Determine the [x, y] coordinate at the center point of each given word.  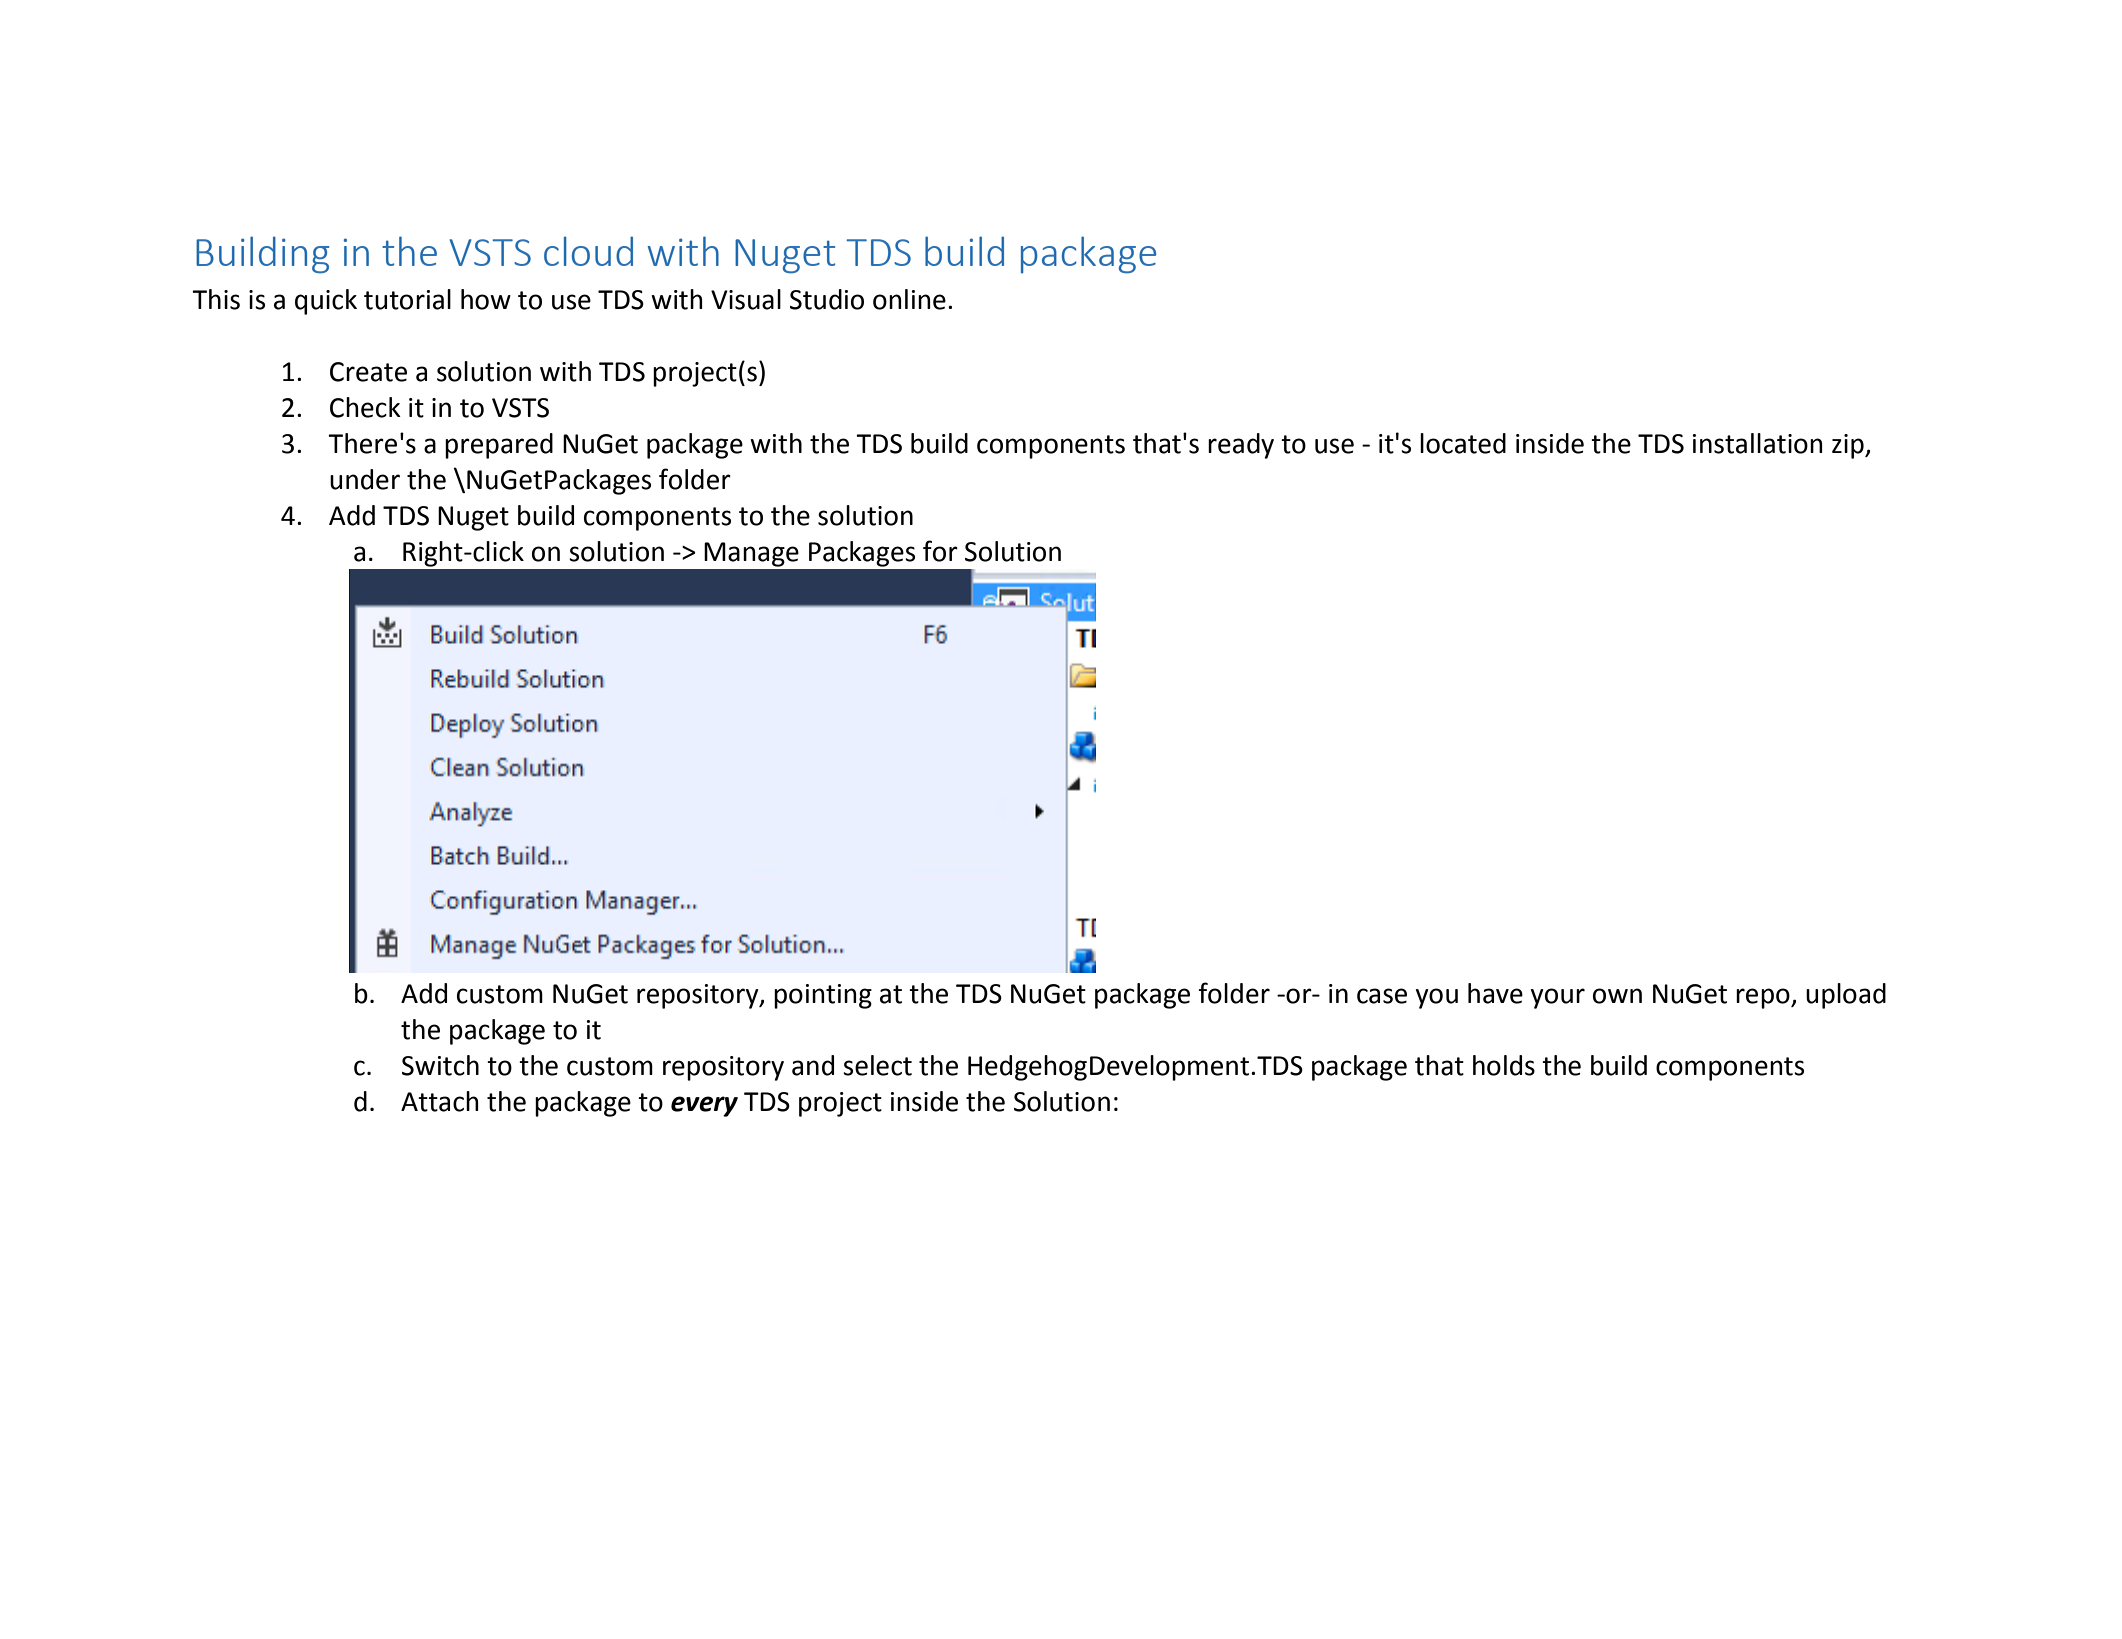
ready [1241, 446]
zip [1849, 446]
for [940, 551]
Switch [440, 1065]
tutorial [407, 299]
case [1382, 996]
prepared [499, 446]
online [909, 299]
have [1495, 993]
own [1617, 996]
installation [1758, 443]
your [1558, 998]
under [365, 479]
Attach [440, 1101]
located [1463, 443]
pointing [823, 996]
